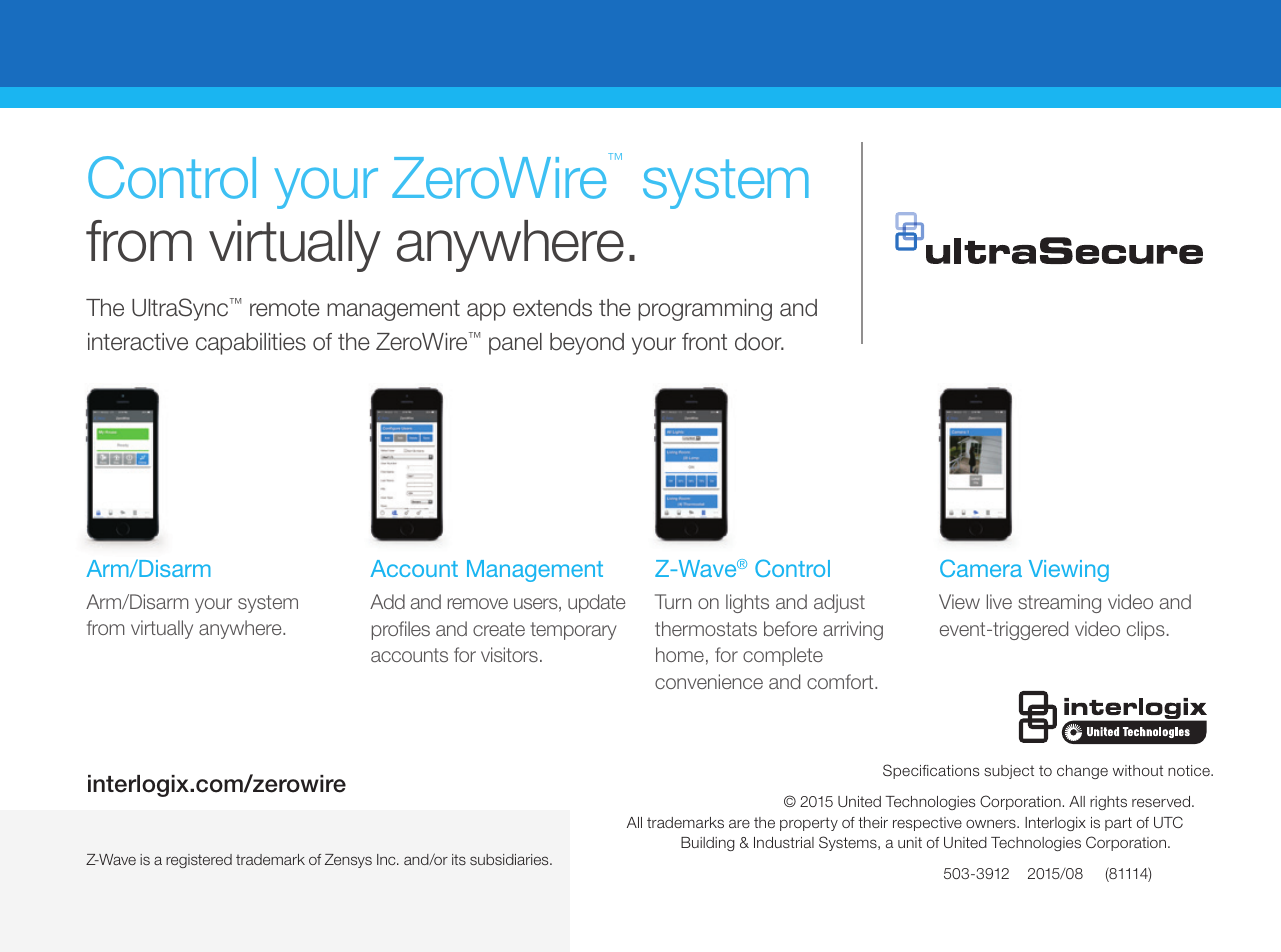 Image resolution: width=1281 pixels, height=952 pixels. Describe the element at coordinates (1082, 772) in the screenshot. I see `change` at that location.
